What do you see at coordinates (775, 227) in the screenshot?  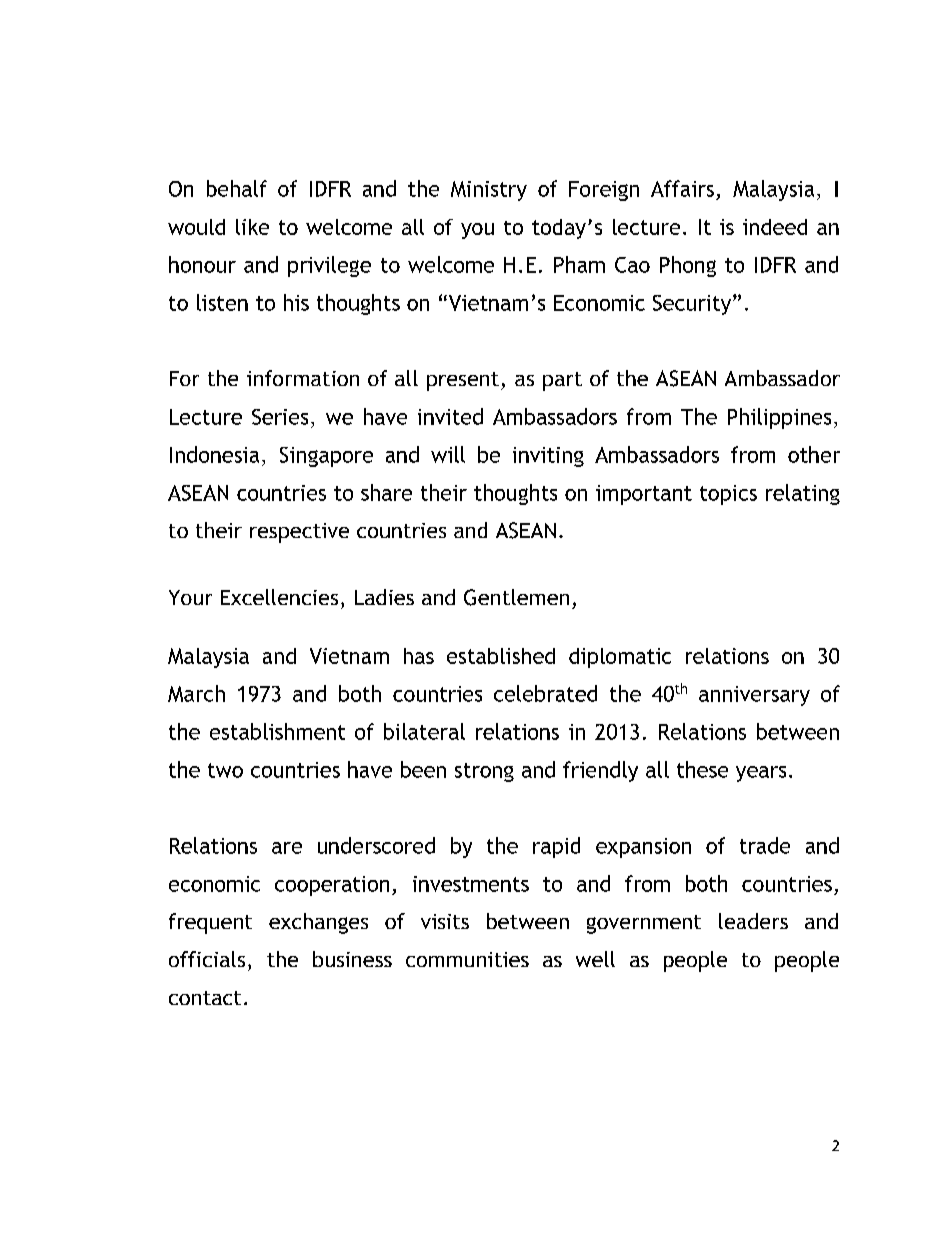 I see `indeed` at bounding box center [775, 227].
